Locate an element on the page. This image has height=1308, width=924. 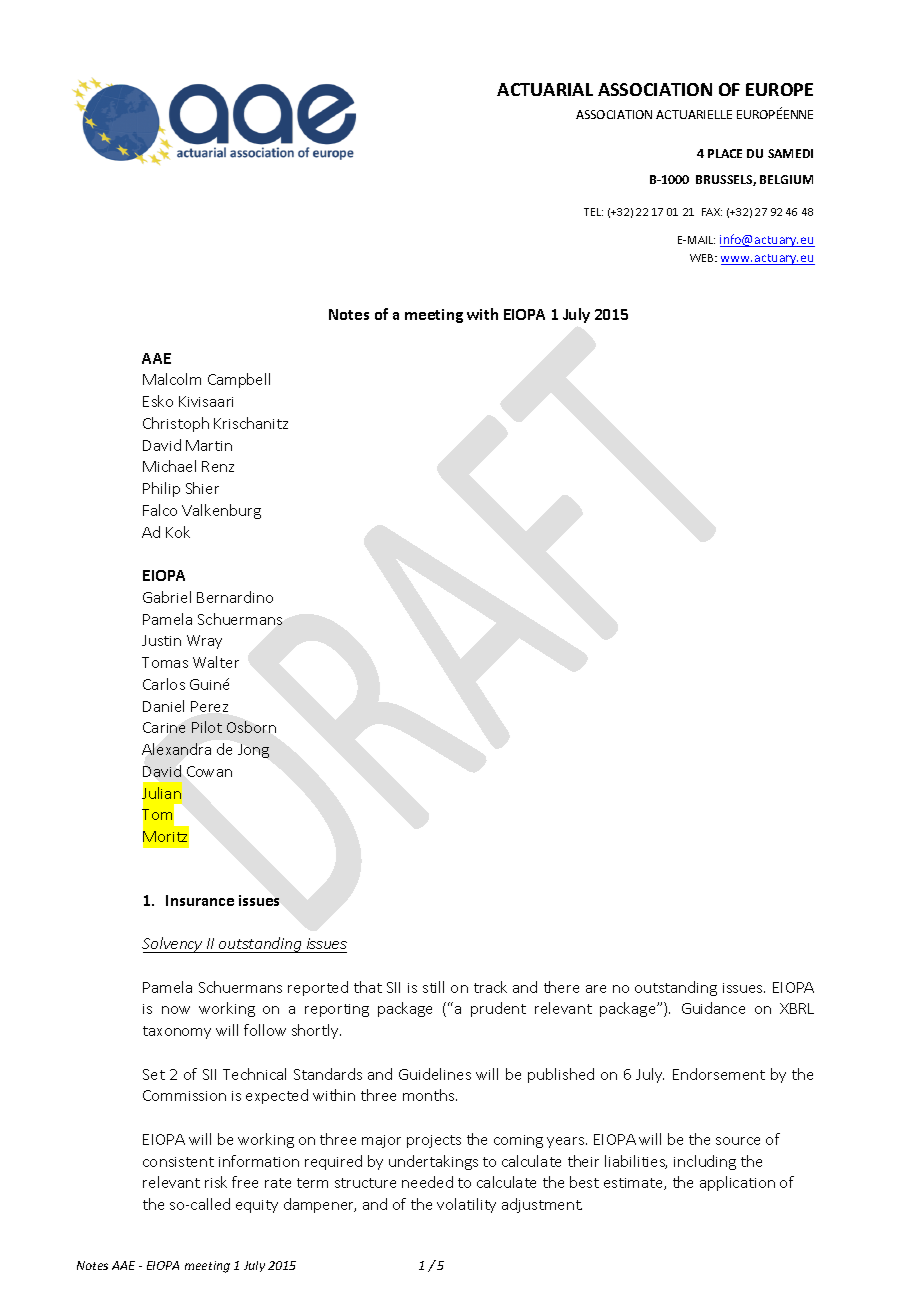
Campbell is located at coordinates (239, 380).
